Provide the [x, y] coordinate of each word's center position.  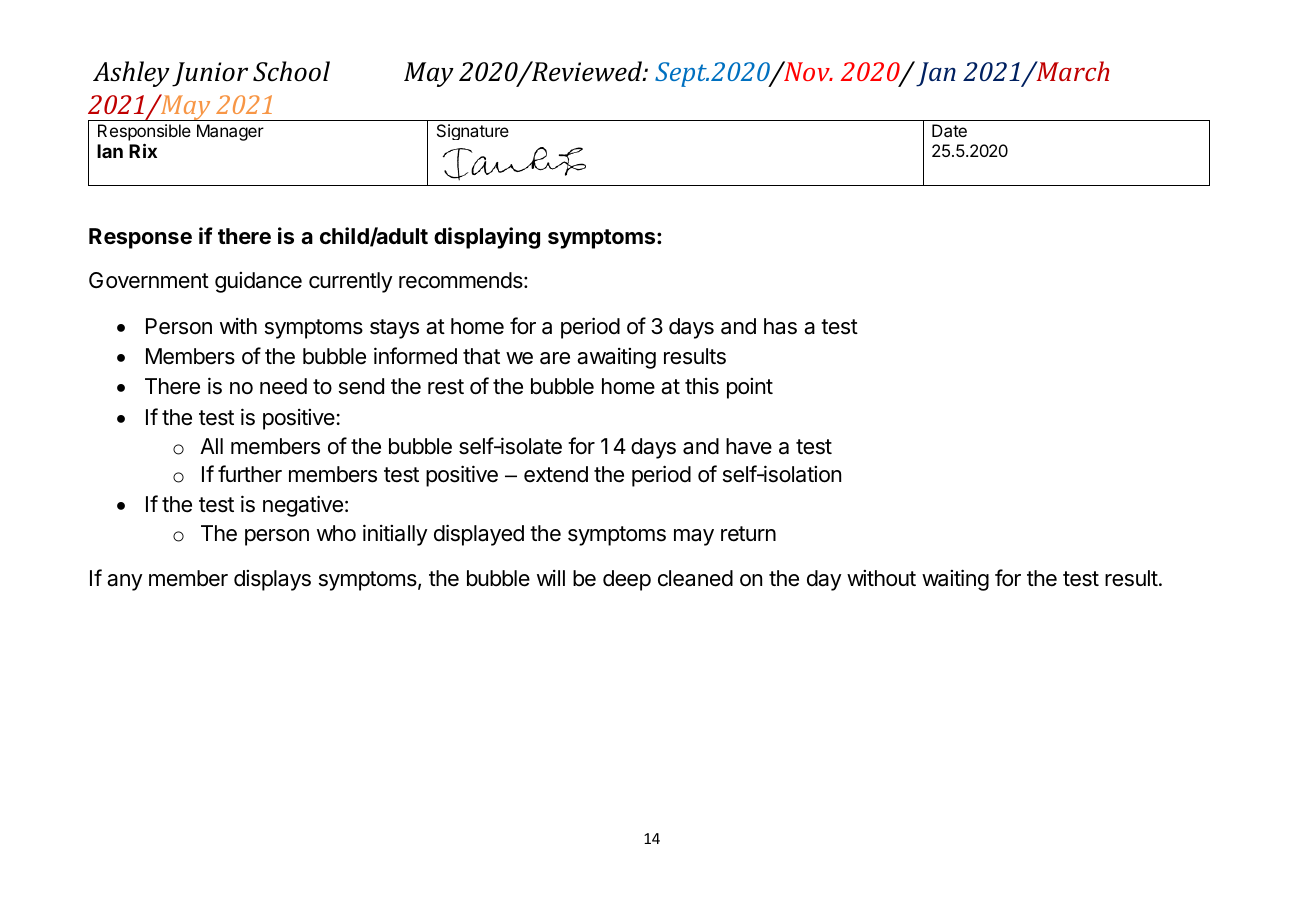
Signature [473, 132]
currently [351, 282]
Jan [936, 74]
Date [949, 130]
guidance [258, 282]
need [283, 386]
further [250, 474]
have [749, 446]
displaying [487, 238]
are [555, 358]
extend [556, 474]
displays [272, 580]
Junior [210, 74]
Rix [143, 150]
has [780, 326]
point [750, 388]
